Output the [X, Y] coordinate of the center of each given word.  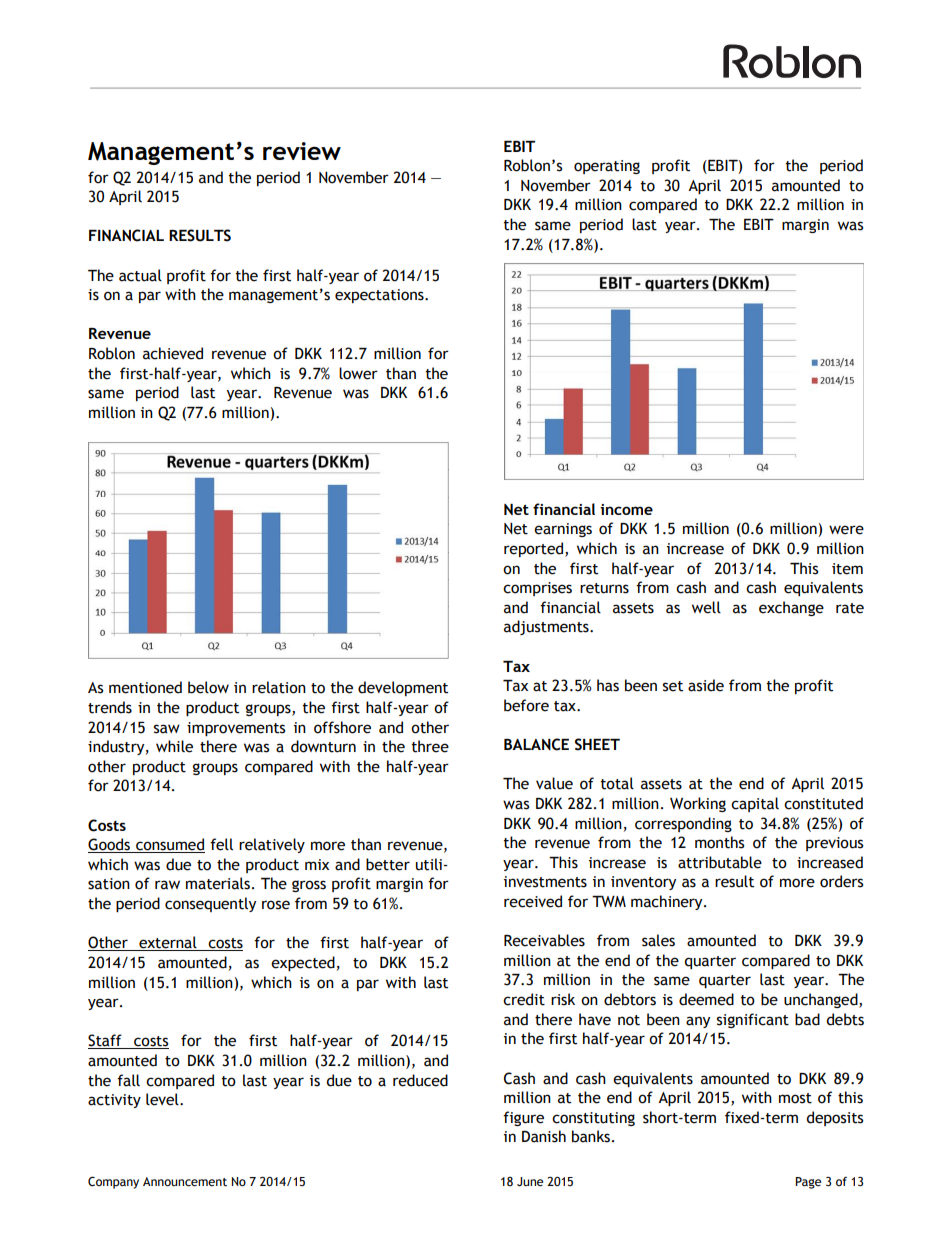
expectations [380, 296]
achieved [173, 353]
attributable [720, 862]
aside [706, 685]
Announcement [185, 1182]
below [208, 687]
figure [523, 1118]
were [846, 530]
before [526, 705]
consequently [210, 904]
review [302, 151]
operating [607, 167]
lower [358, 373]
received [533, 901]
